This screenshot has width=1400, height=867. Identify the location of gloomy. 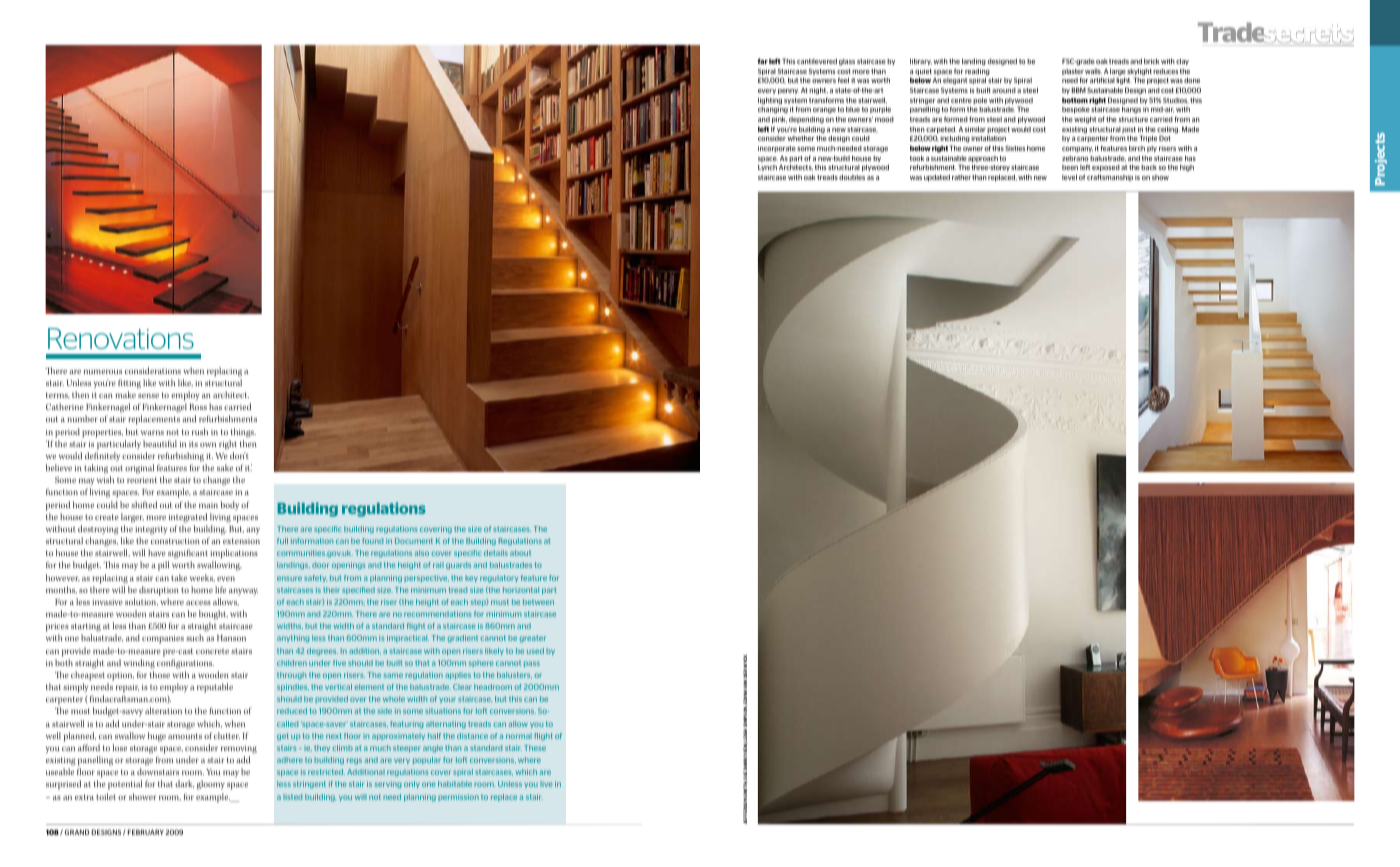
(211, 785).
